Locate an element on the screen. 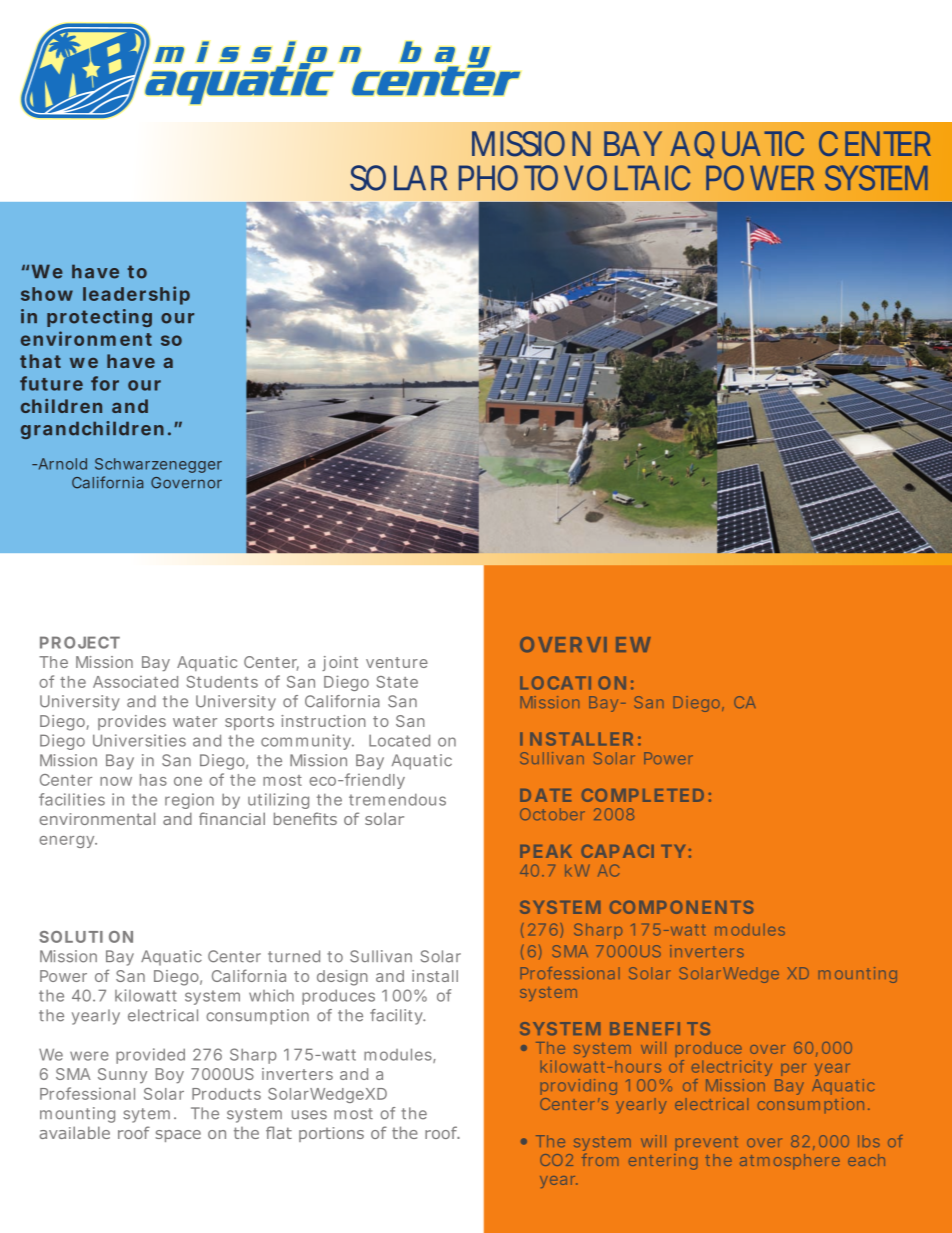  that is located at coordinates (40, 361).
